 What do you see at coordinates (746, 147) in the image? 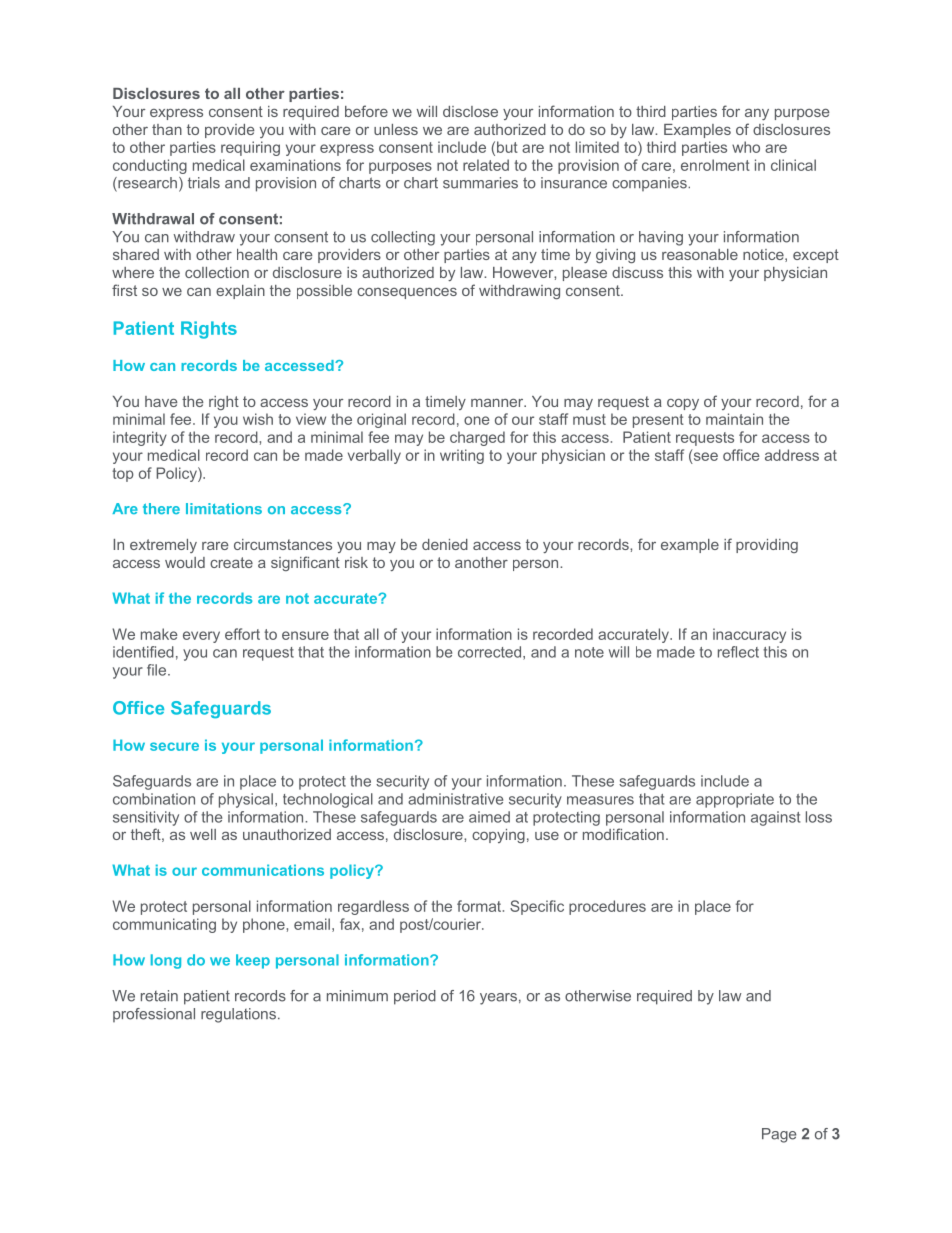
I see `who` at bounding box center [746, 147].
